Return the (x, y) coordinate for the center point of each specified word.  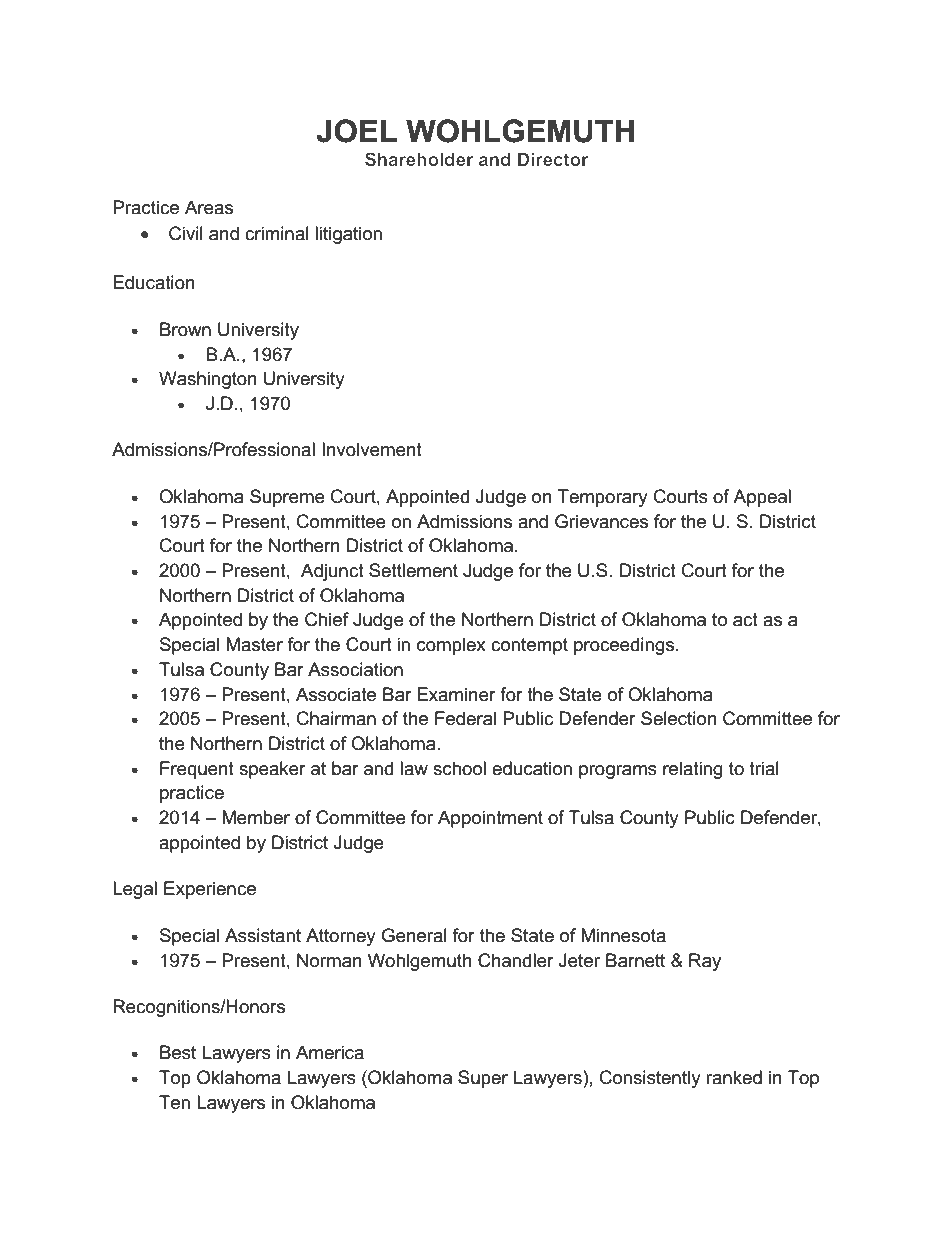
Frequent (197, 770)
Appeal (762, 498)
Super (483, 1079)
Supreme (287, 498)
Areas (209, 207)
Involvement (372, 449)
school (459, 768)
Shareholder (419, 159)
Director (553, 159)
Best (178, 1052)
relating (693, 770)
